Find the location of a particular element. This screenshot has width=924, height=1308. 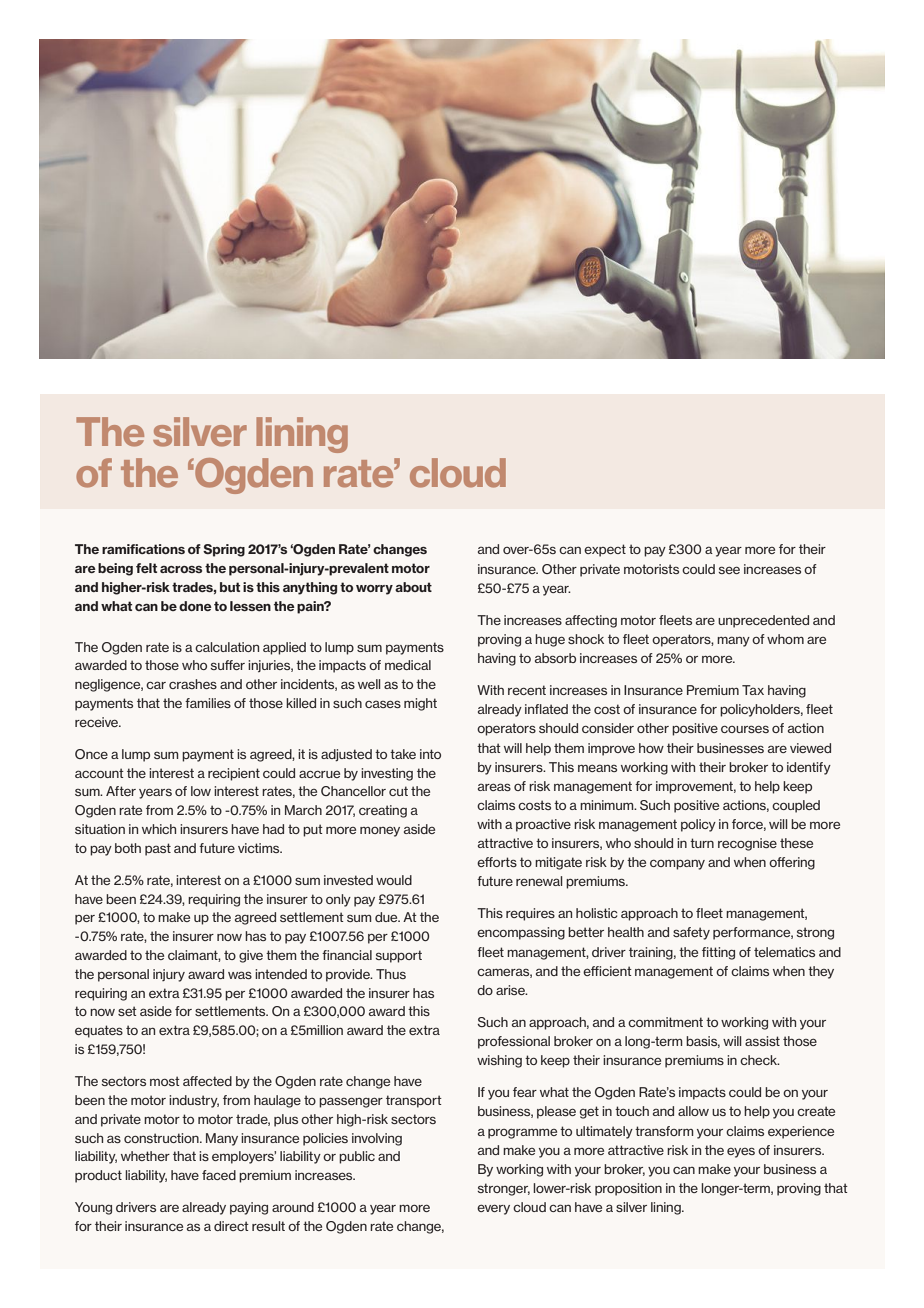

past is located at coordinates (158, 849).
